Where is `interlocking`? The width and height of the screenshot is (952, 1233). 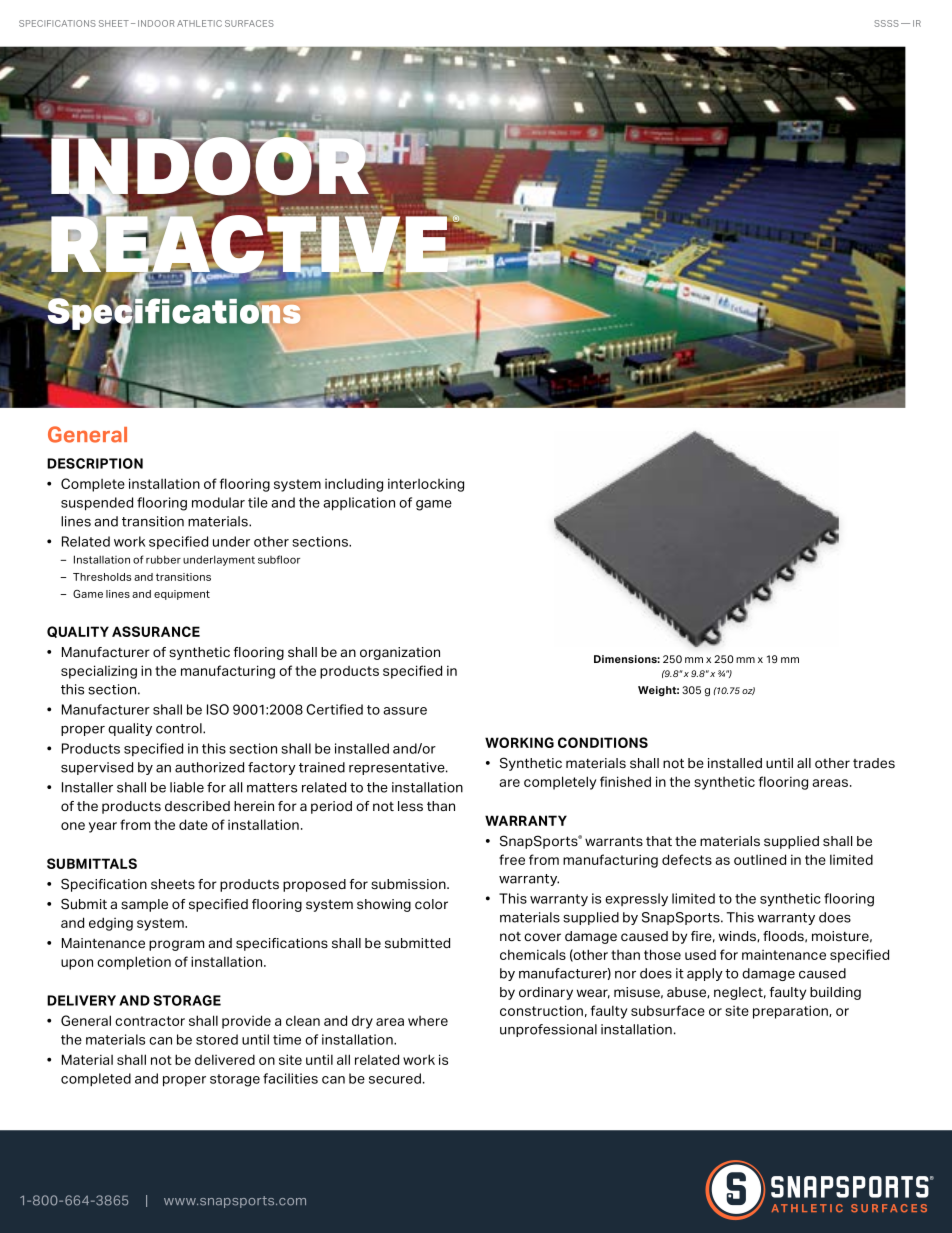 interlocking is located at coordinates (426, 485).
